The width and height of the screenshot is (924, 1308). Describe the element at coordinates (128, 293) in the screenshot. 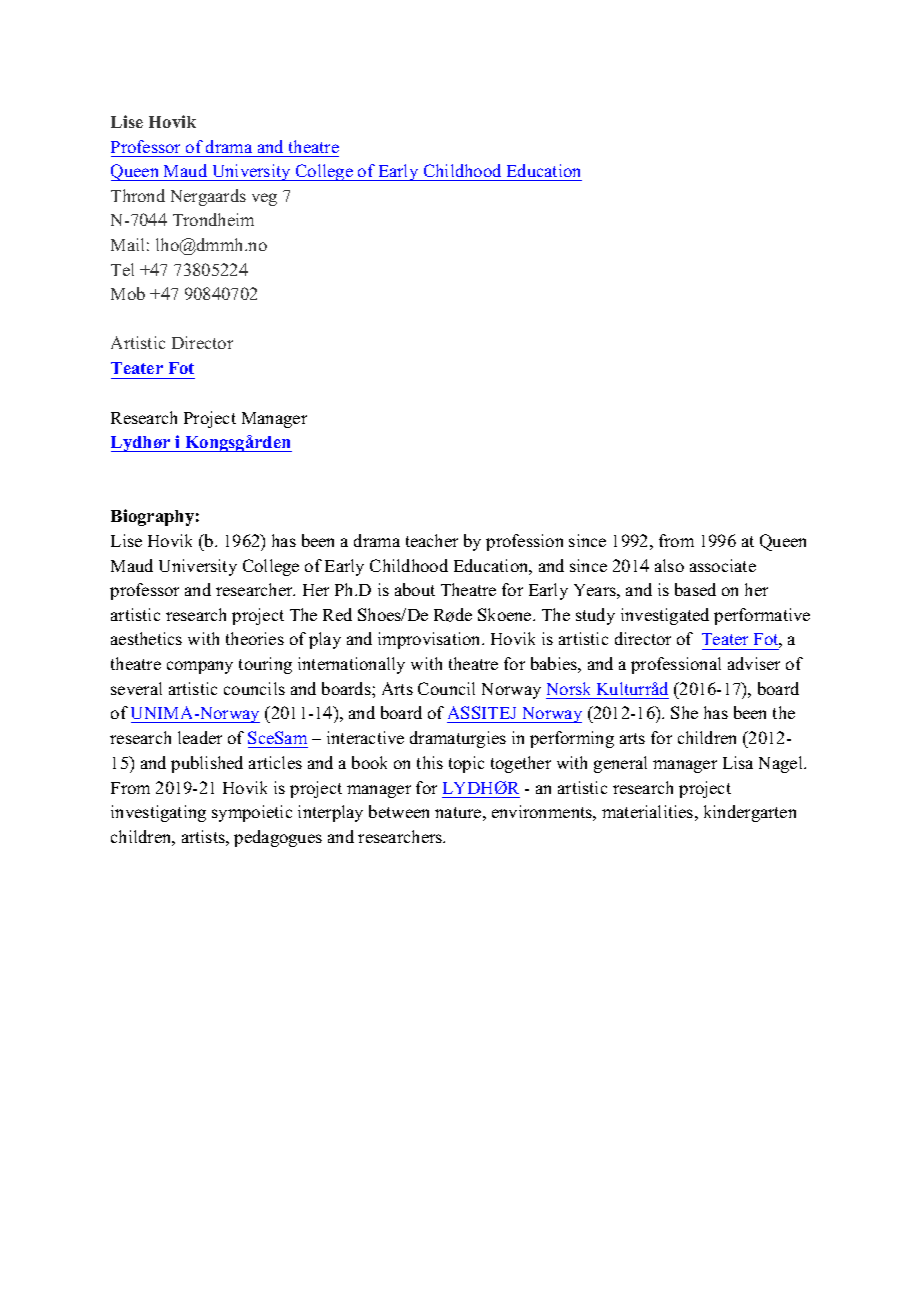

I see `Mob` at that location.
